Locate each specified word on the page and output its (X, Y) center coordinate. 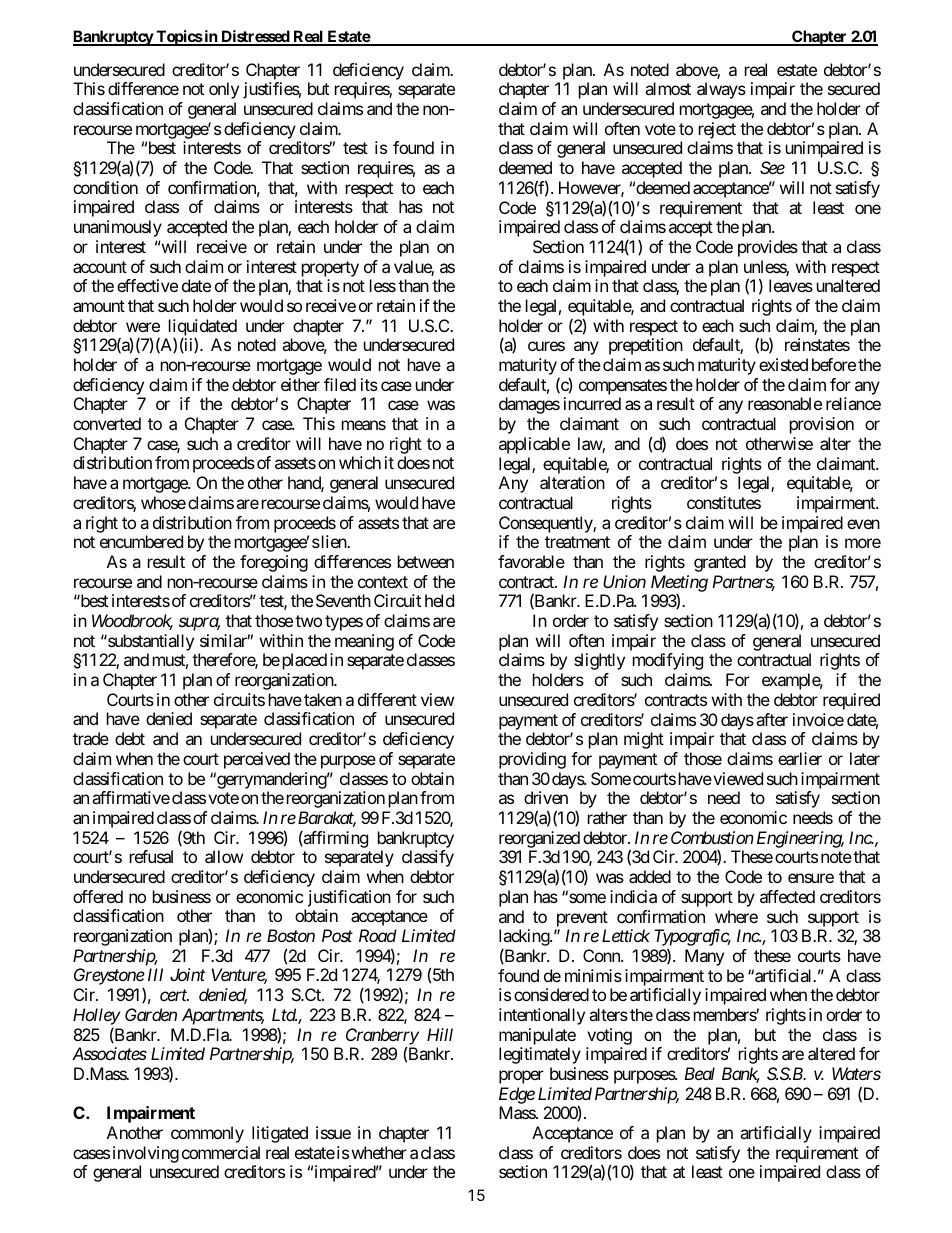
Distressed (255, 37)
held (439, 600)
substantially (150, 642)
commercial (221, 1152)
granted (720, 563)
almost (668, 88)
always (721, 90)
